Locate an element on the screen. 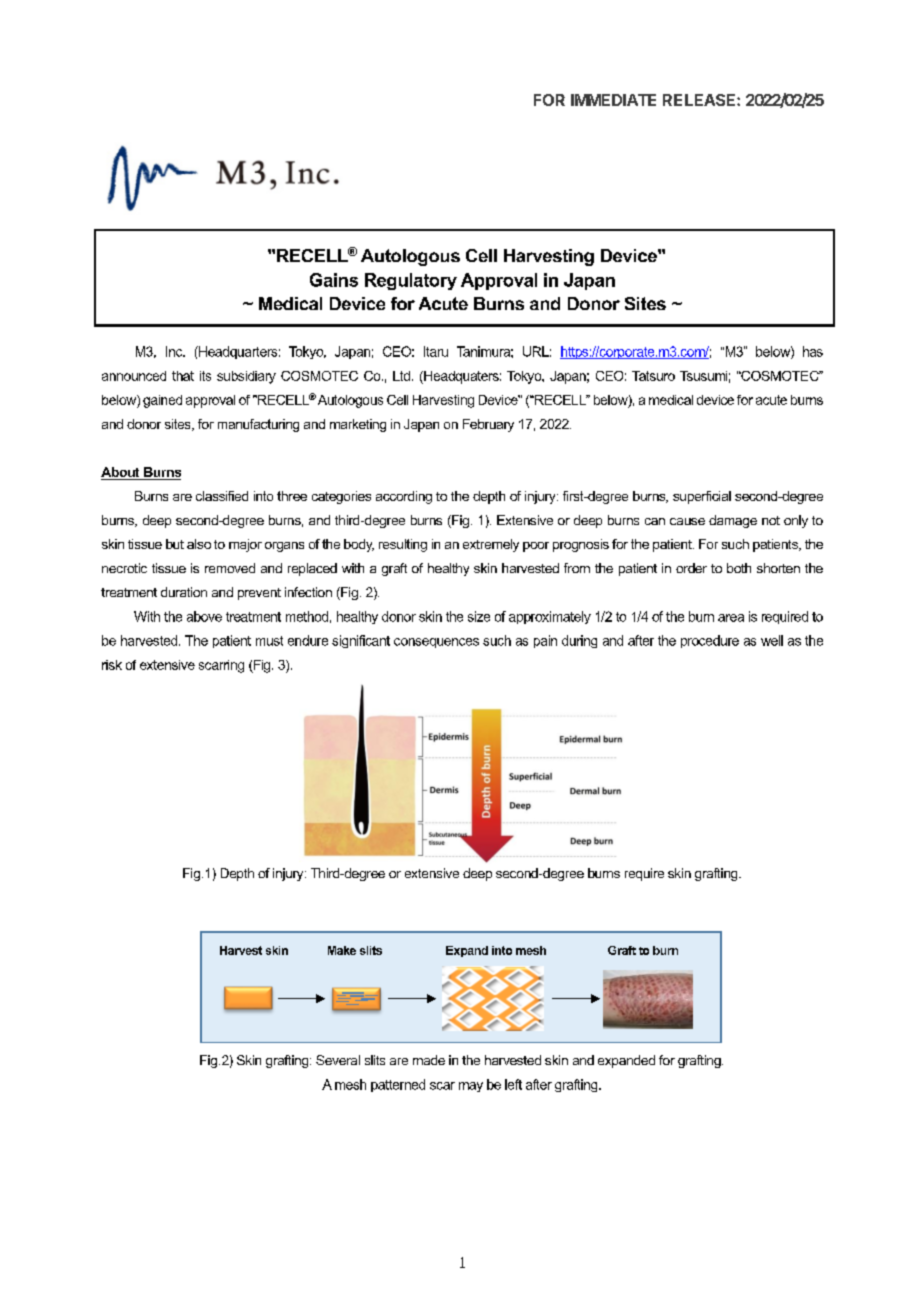  area is located at coordinates (731, 618).
